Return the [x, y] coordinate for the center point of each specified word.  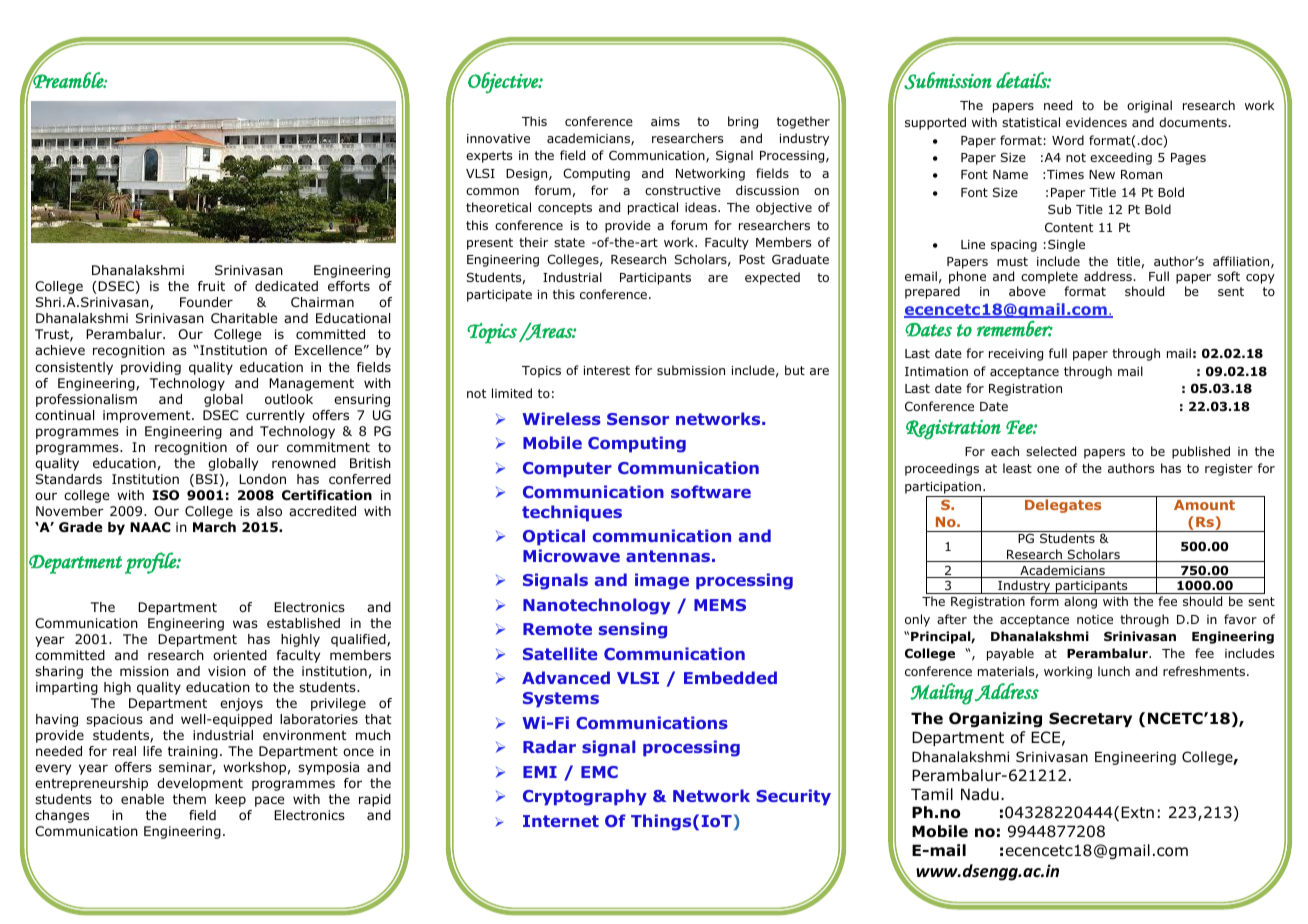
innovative [498, 138]
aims [665, 121]
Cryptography [585, 797]
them [189, 799]
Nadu [980, 794]
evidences [1096, 122]
